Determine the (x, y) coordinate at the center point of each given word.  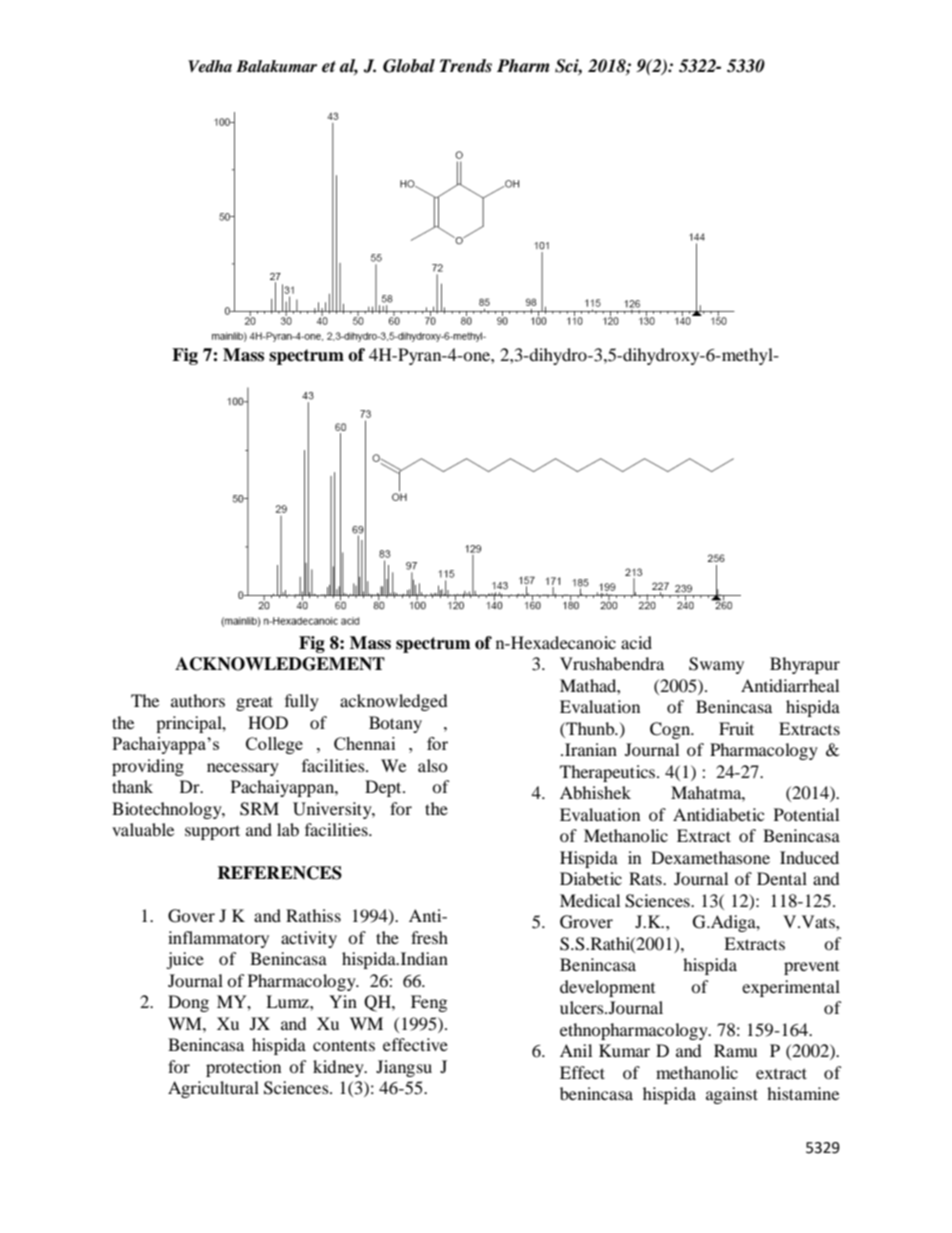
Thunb (590, 728)
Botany (395, 724)
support (212, 832)
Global (409, 66)
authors (198, 700)
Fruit (736, 728)
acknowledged (394, 702)
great (254, 703)
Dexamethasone (710, 857)
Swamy (716, 665)
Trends (466, 66)
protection (243, 1068)
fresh (429, 937)
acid (636, 642)
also (433, 765)
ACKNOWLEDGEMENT (280, 664)
